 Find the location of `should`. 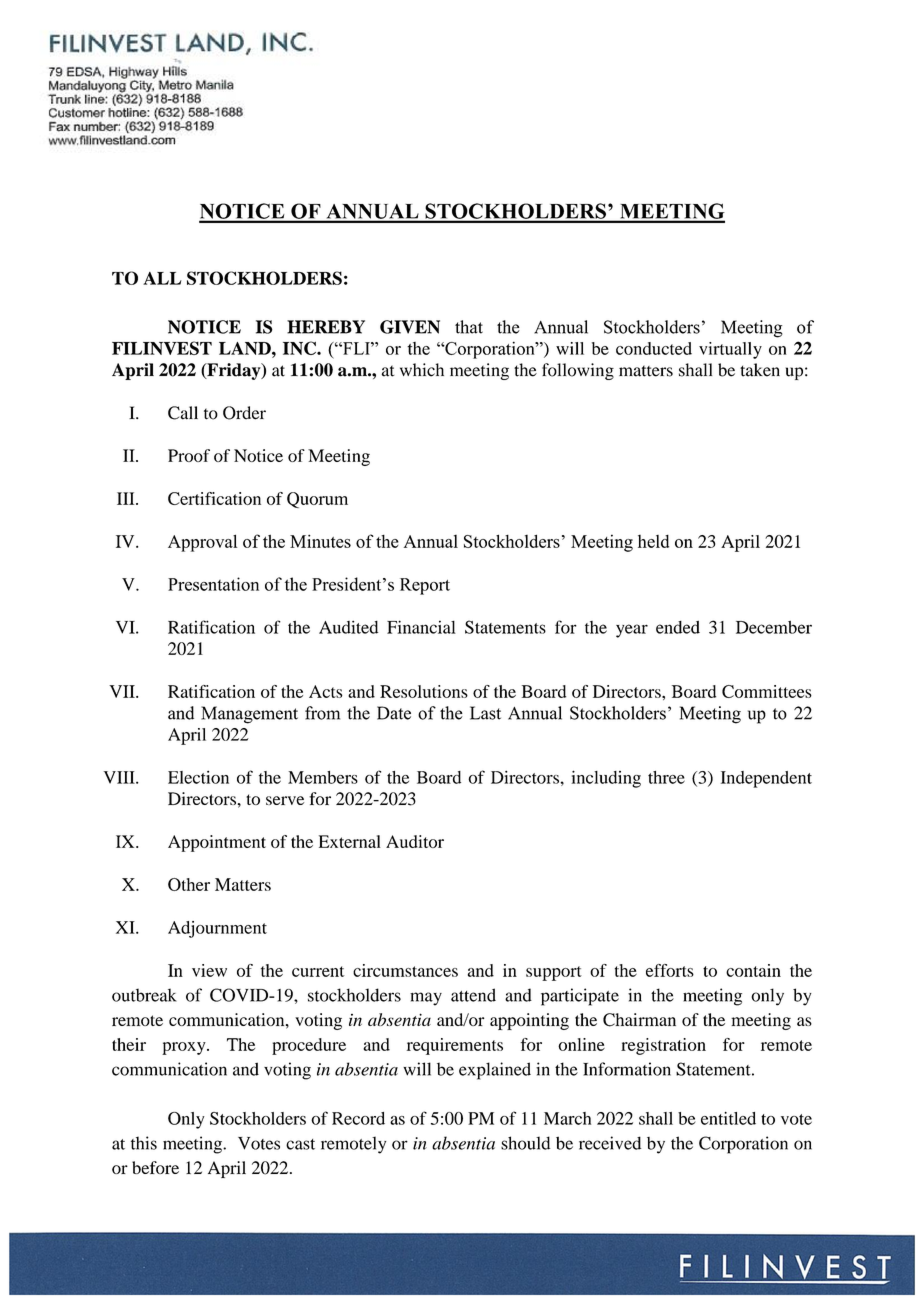

should is located at coordinates (525, 1143).
